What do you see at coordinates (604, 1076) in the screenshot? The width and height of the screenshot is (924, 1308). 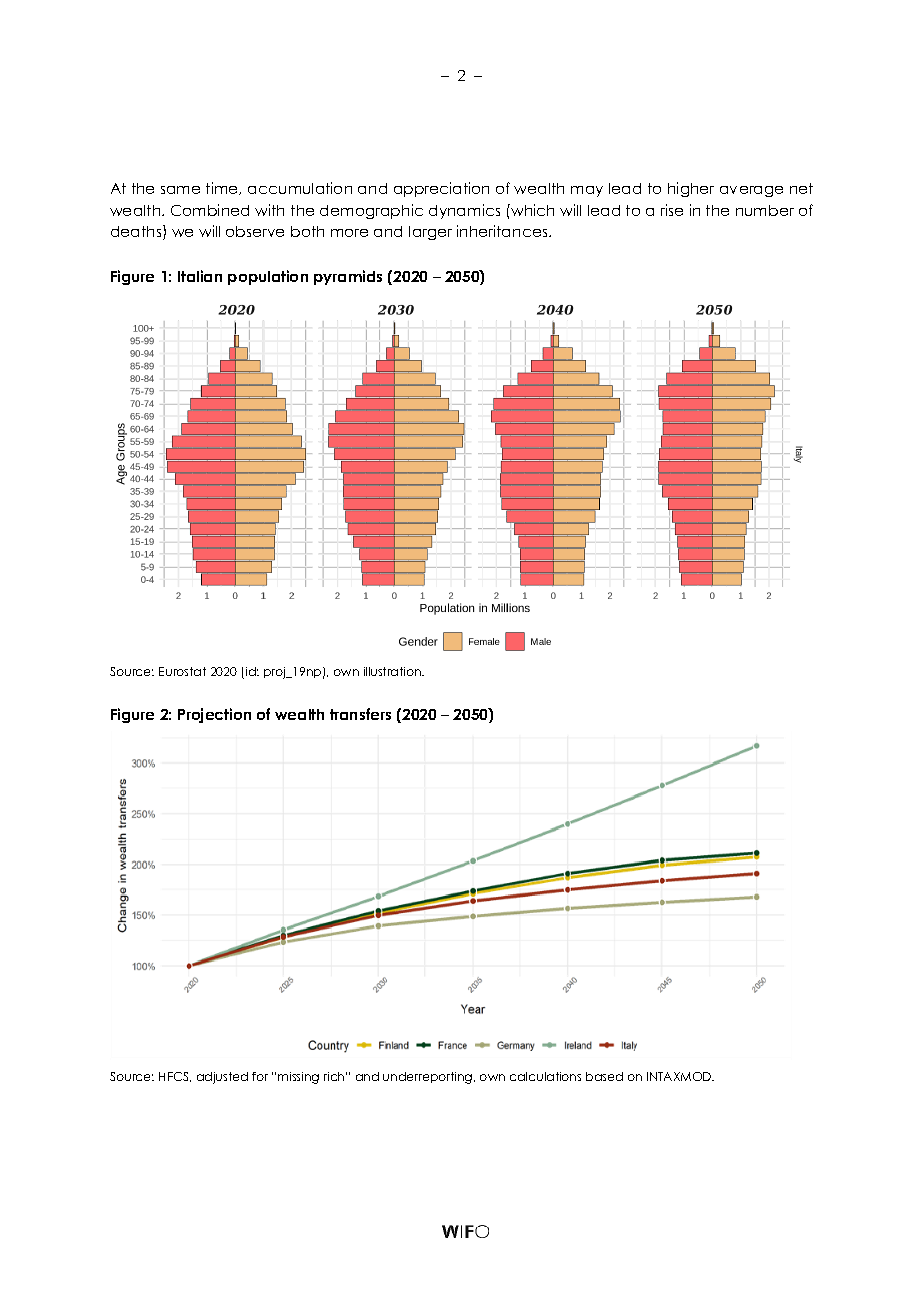 I see `based` at bounding box center [604, 1076].
